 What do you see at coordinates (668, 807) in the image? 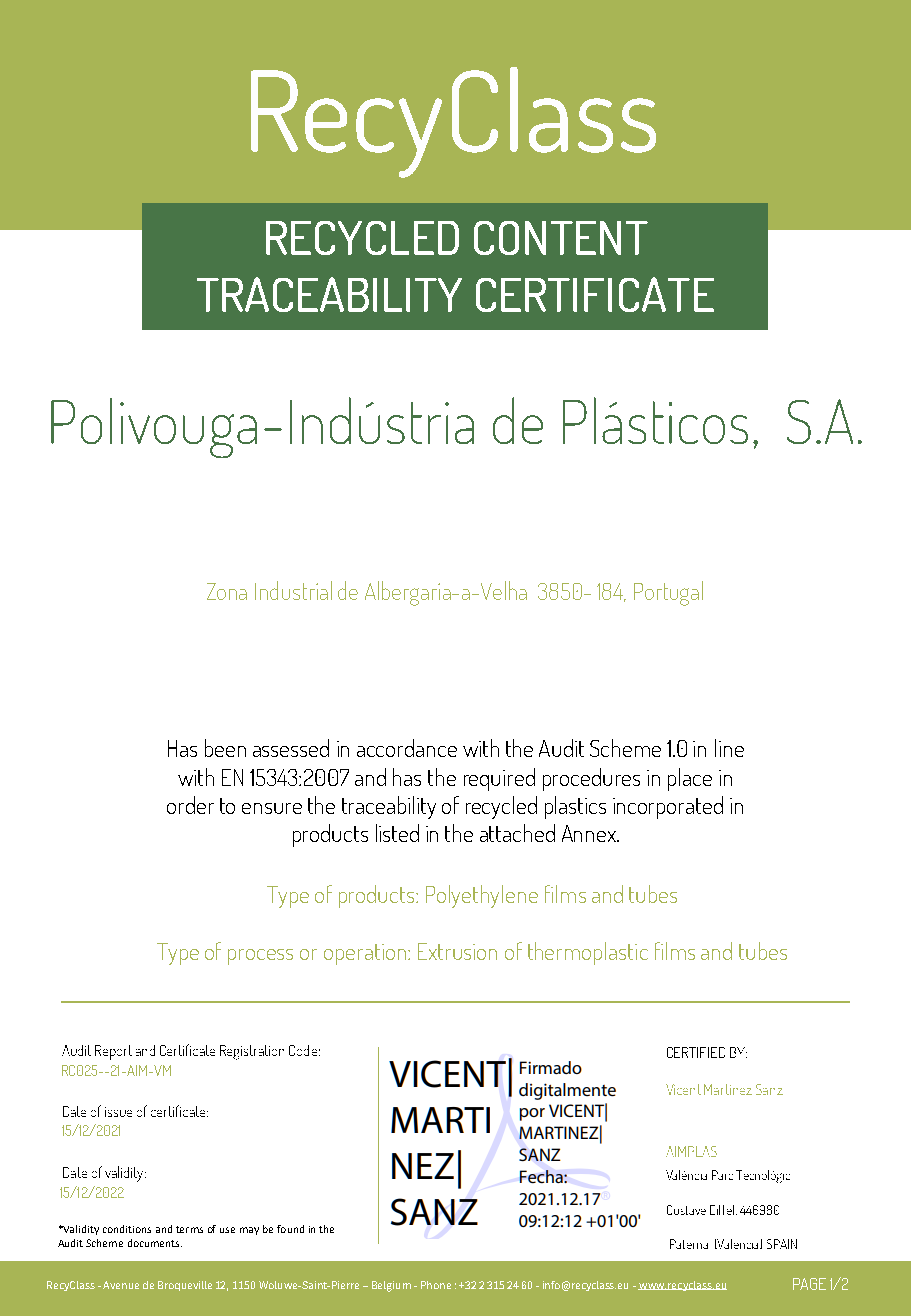
I see `incorporated` at bounding box center [668, 807].
